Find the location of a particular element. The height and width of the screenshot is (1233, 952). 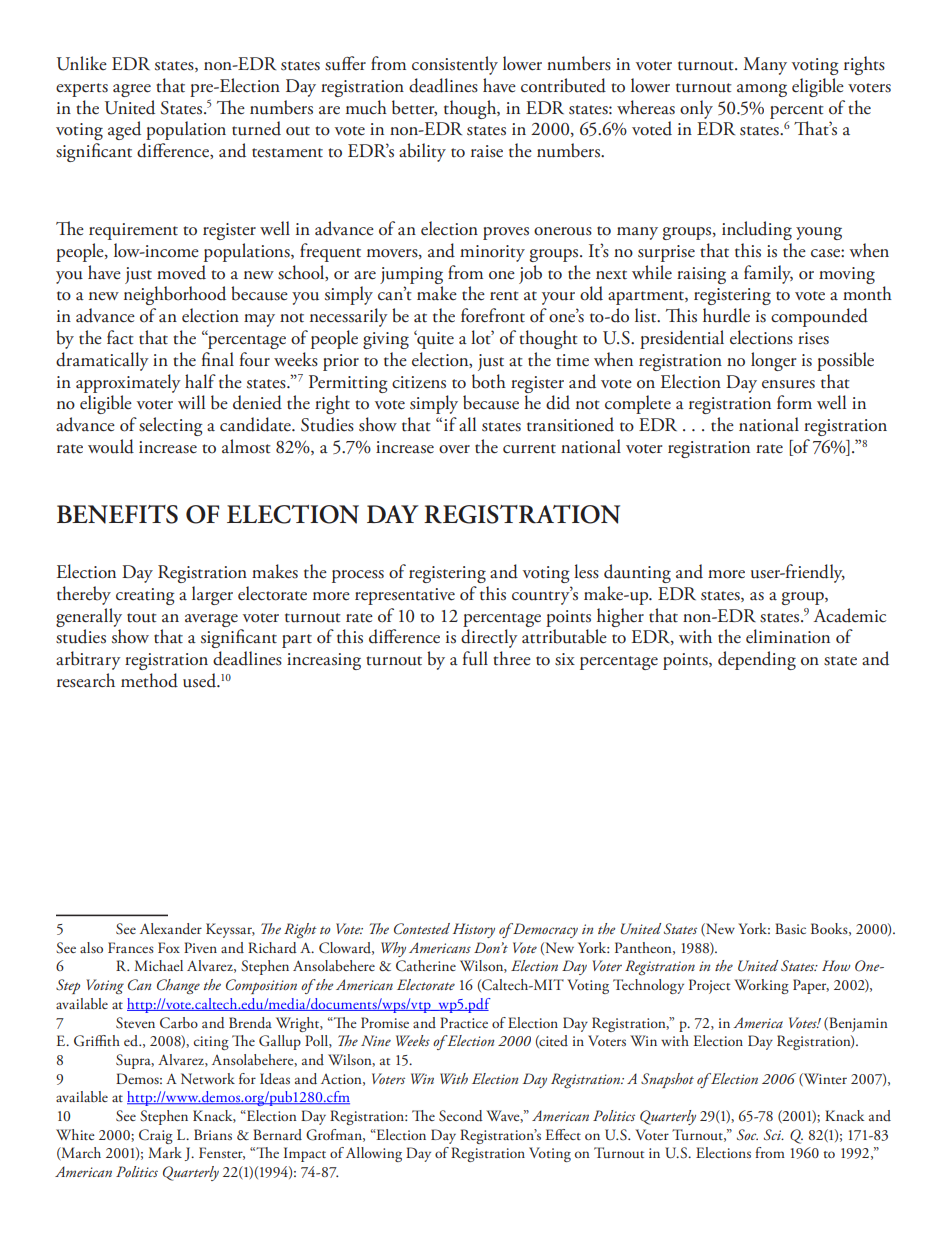

Craig is located at coordinates (156, 1136).
